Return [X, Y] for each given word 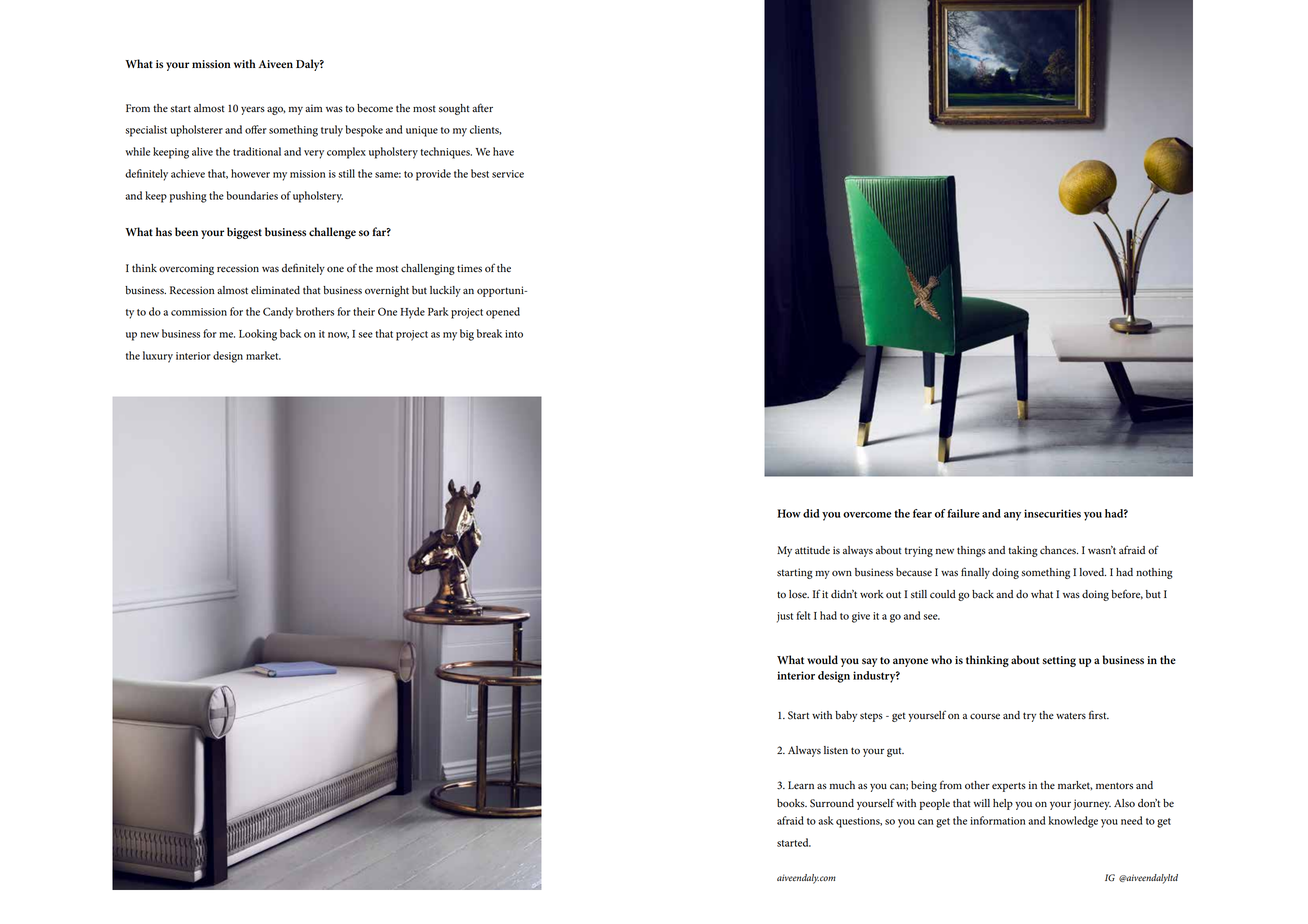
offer [256, 129]
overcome [867, 515]
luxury [158, 357]
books [792, 803]
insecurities [1052, 513]
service [508, 174]
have [503, 151]
